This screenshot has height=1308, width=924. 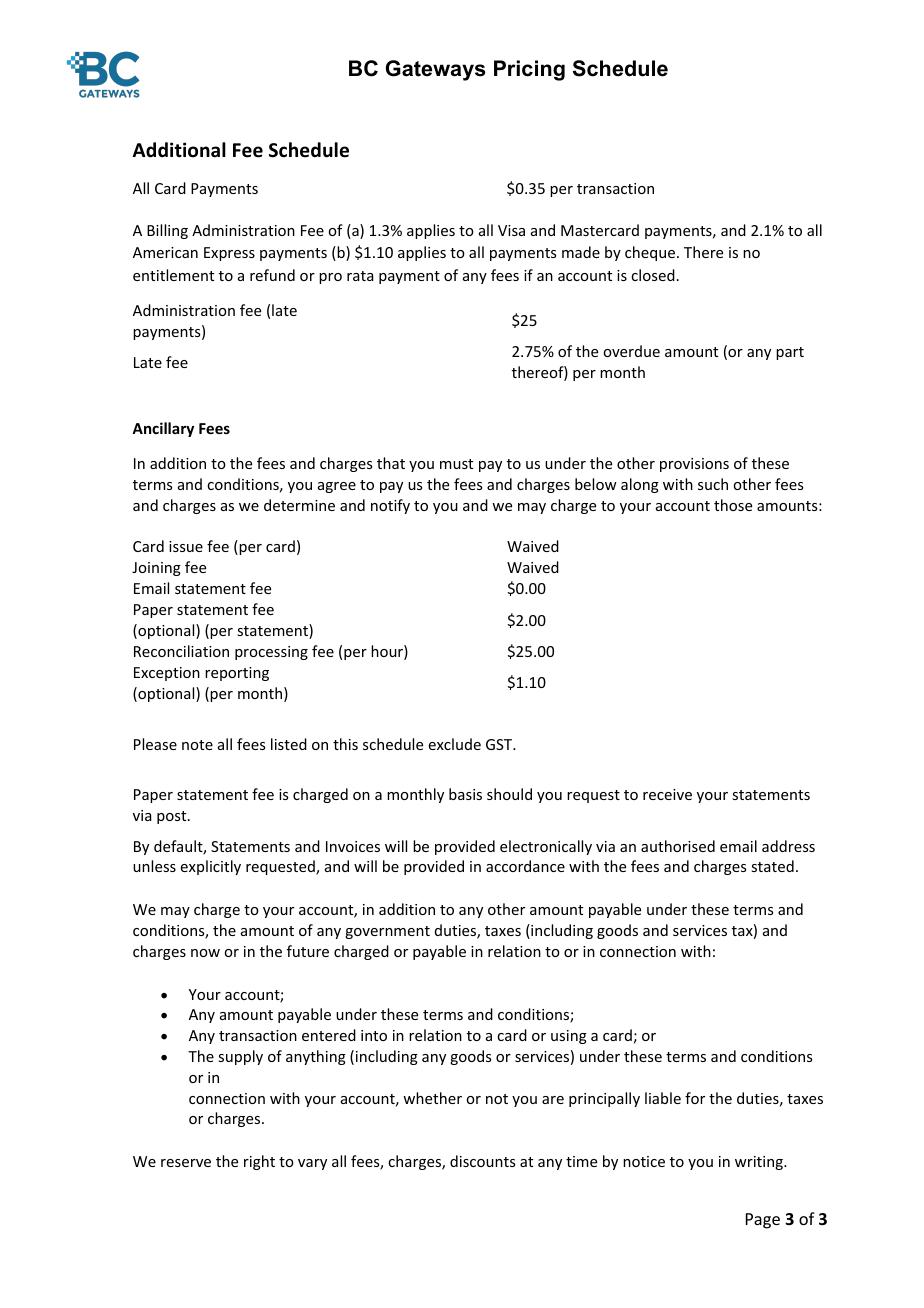 I want to click on writing, so click(x=760, y=1163).
